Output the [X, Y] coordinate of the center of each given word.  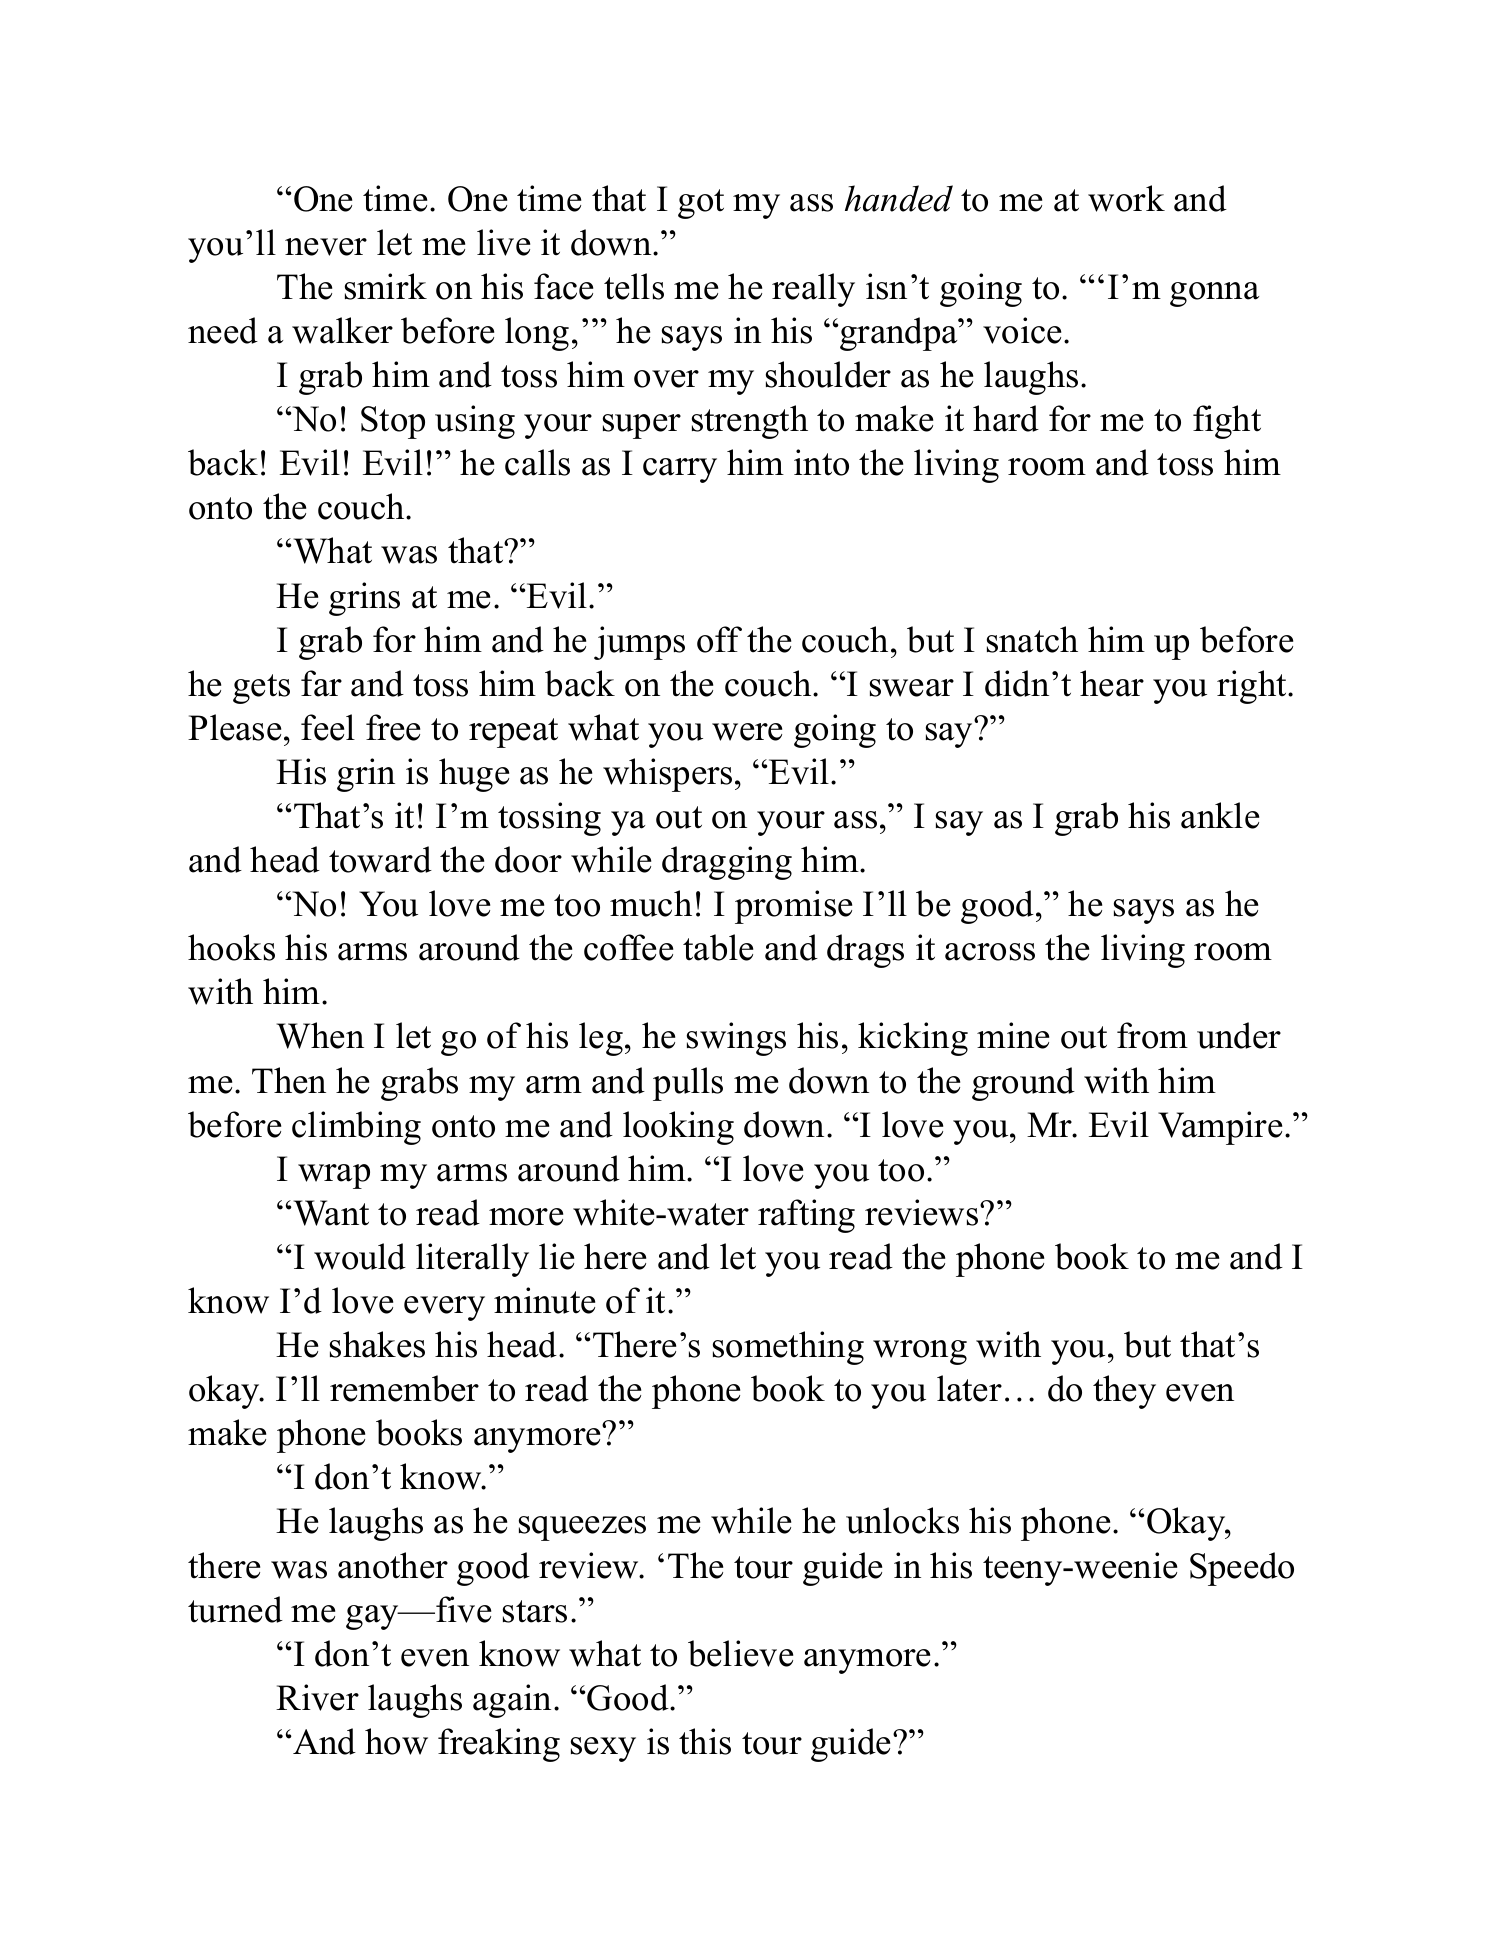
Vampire [1220, 1128]
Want [330, 1213]
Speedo [1242, 1569]
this [705, 1741]
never [326, 247]
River [317, 1697]
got [701, 204]
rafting [806, 1216]
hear [1112, 683]
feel [328, 727]
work [1126, 198]
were [747, 732]
